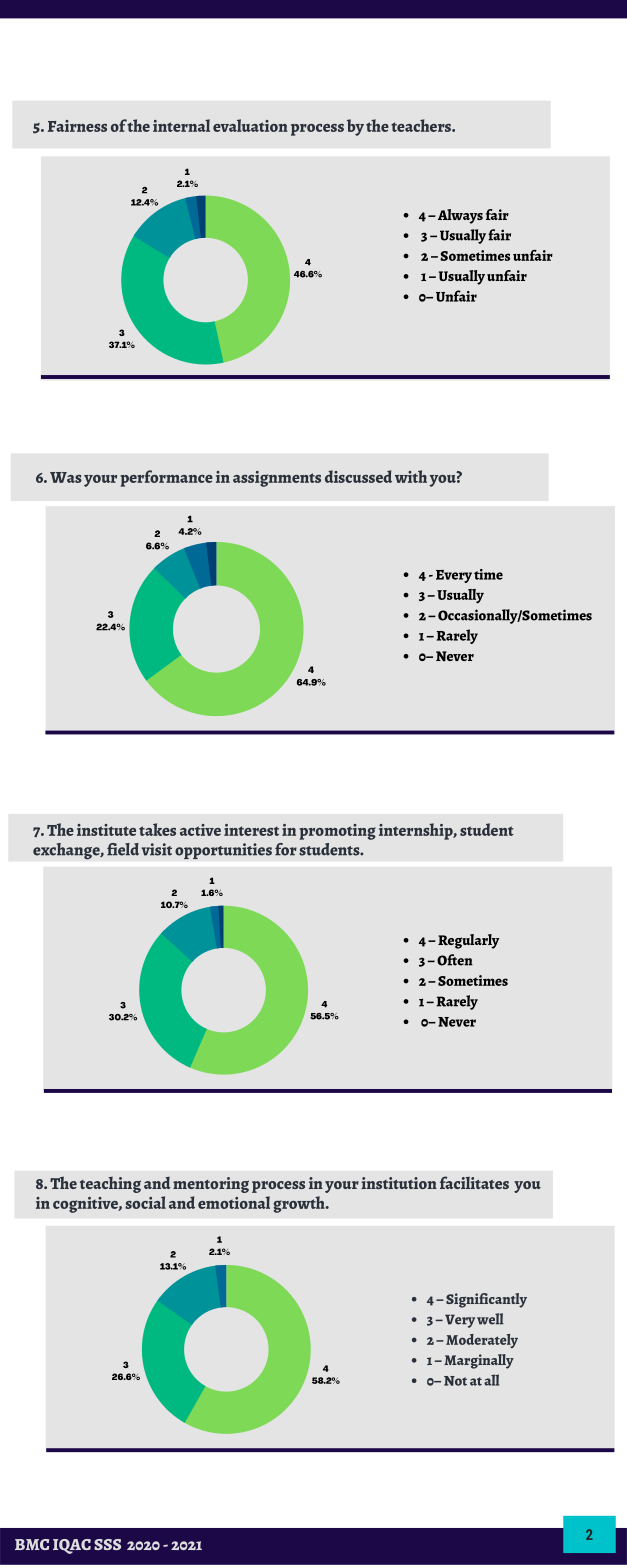 The image size is (627, 1568). Describe the element at coordinates (110, 1185) in the screenshot. I see `teaching` at that location.
